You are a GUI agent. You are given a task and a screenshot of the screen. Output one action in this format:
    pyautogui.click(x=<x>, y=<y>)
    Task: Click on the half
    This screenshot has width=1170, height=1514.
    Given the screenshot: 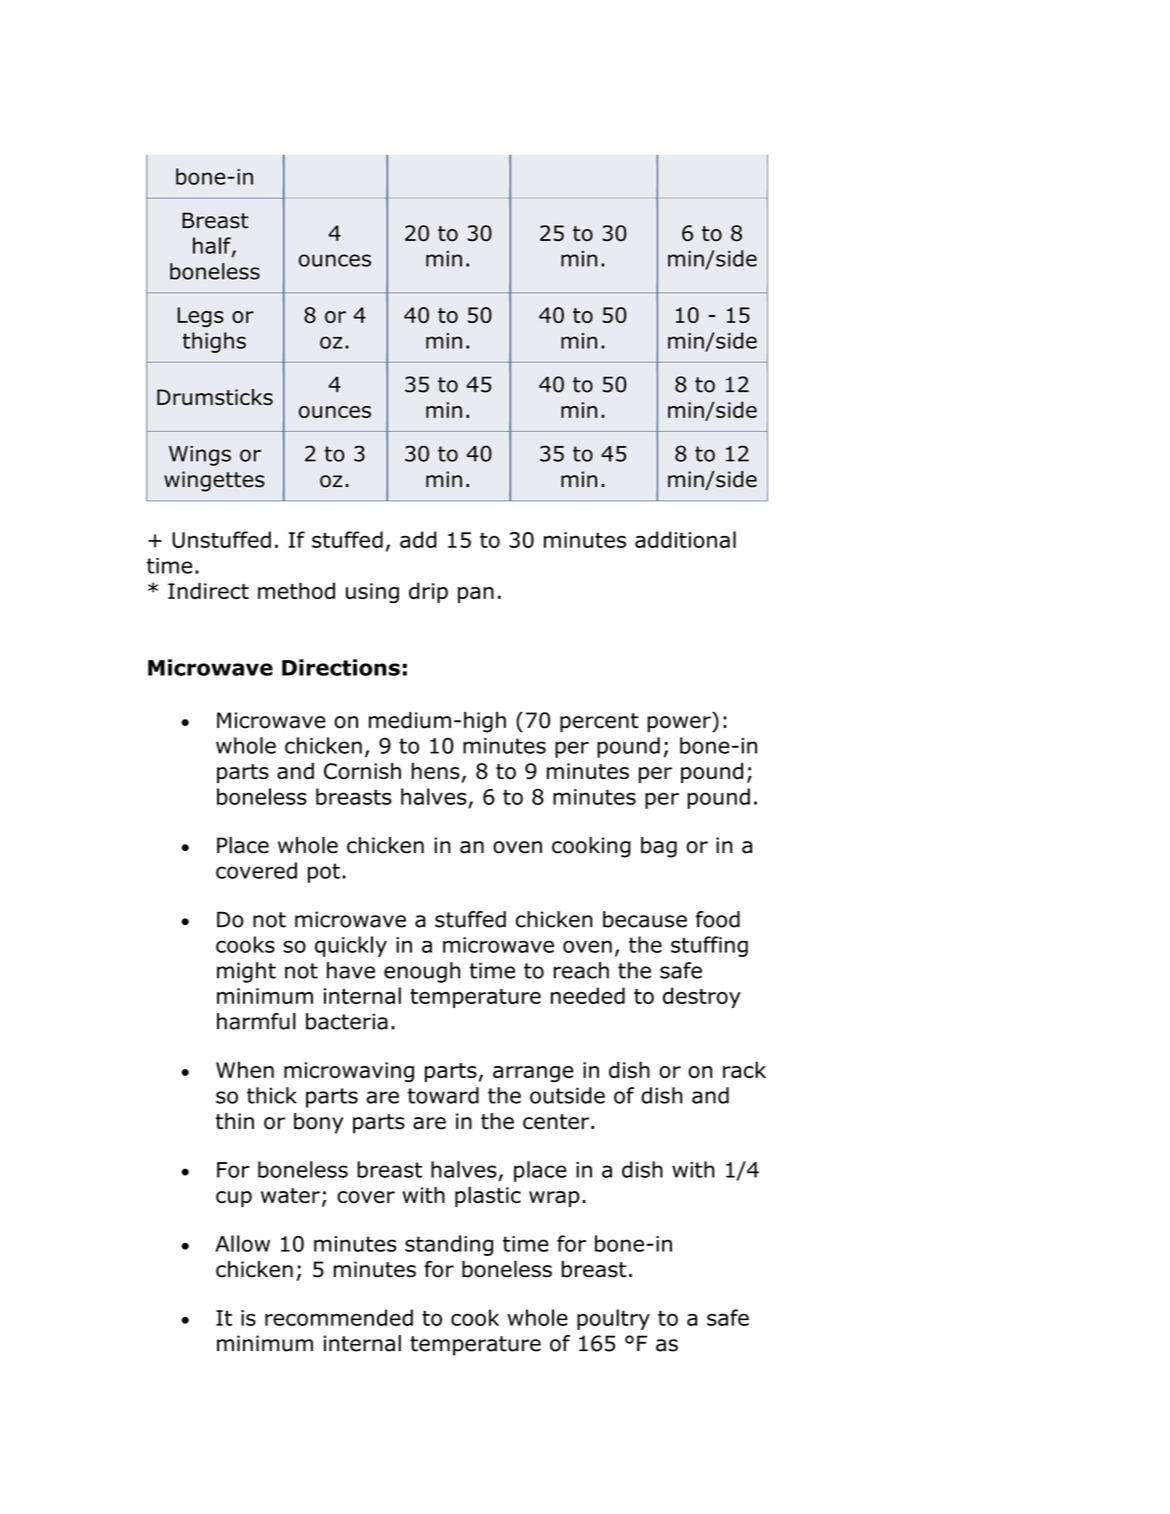 What is the action you would take?
    pyautogui.click(x=213, y=246)
